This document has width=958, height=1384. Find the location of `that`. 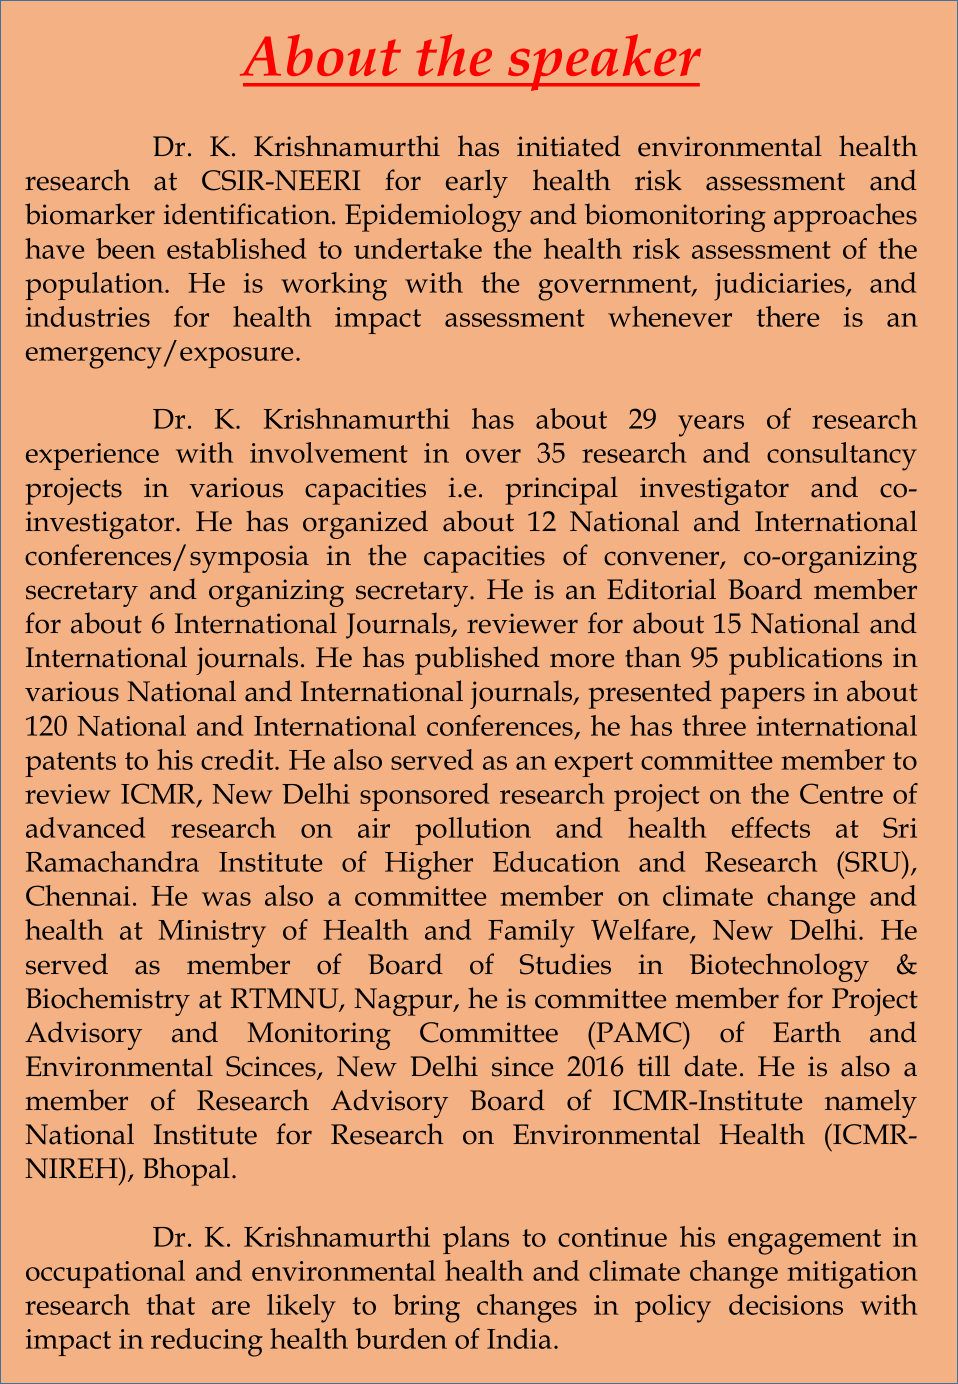

that is located at coordinates (170, 1304).
